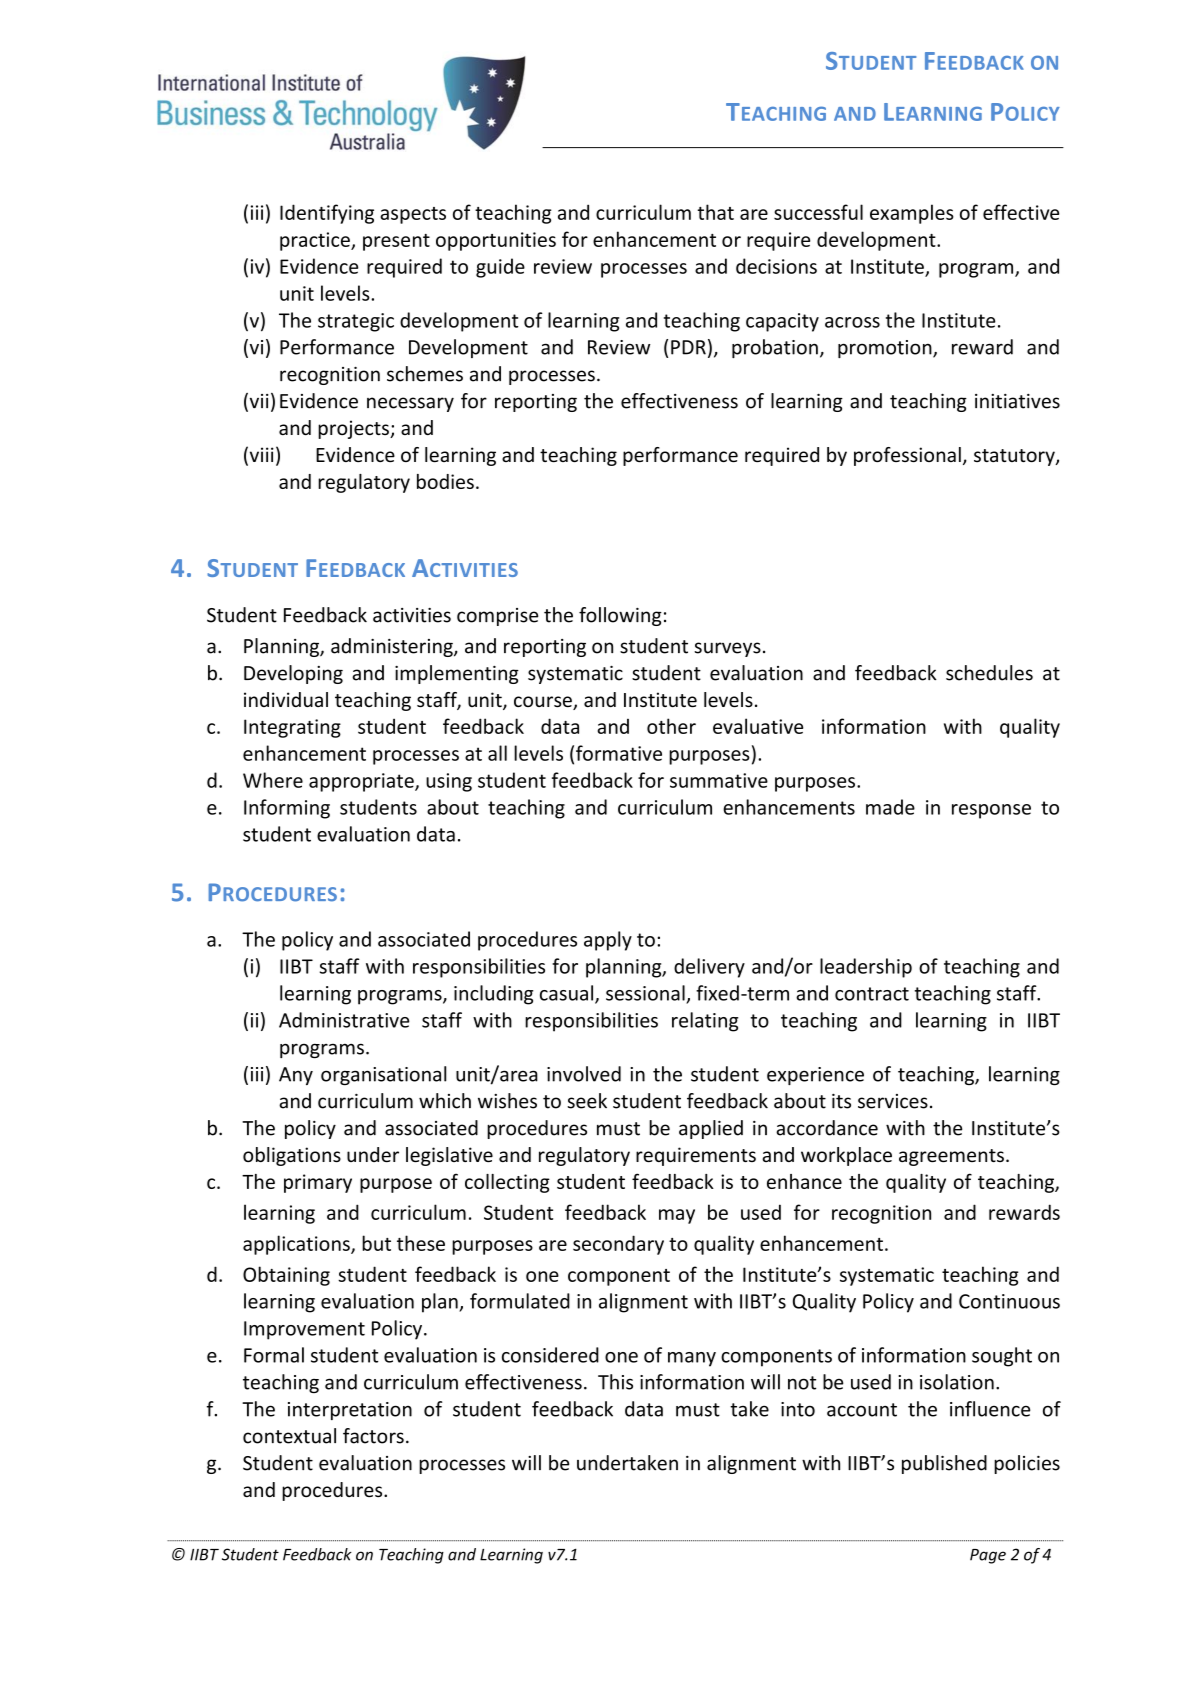 The height and width of the document is (1687, 1193). I want to click on examples, so click(912, 214).
